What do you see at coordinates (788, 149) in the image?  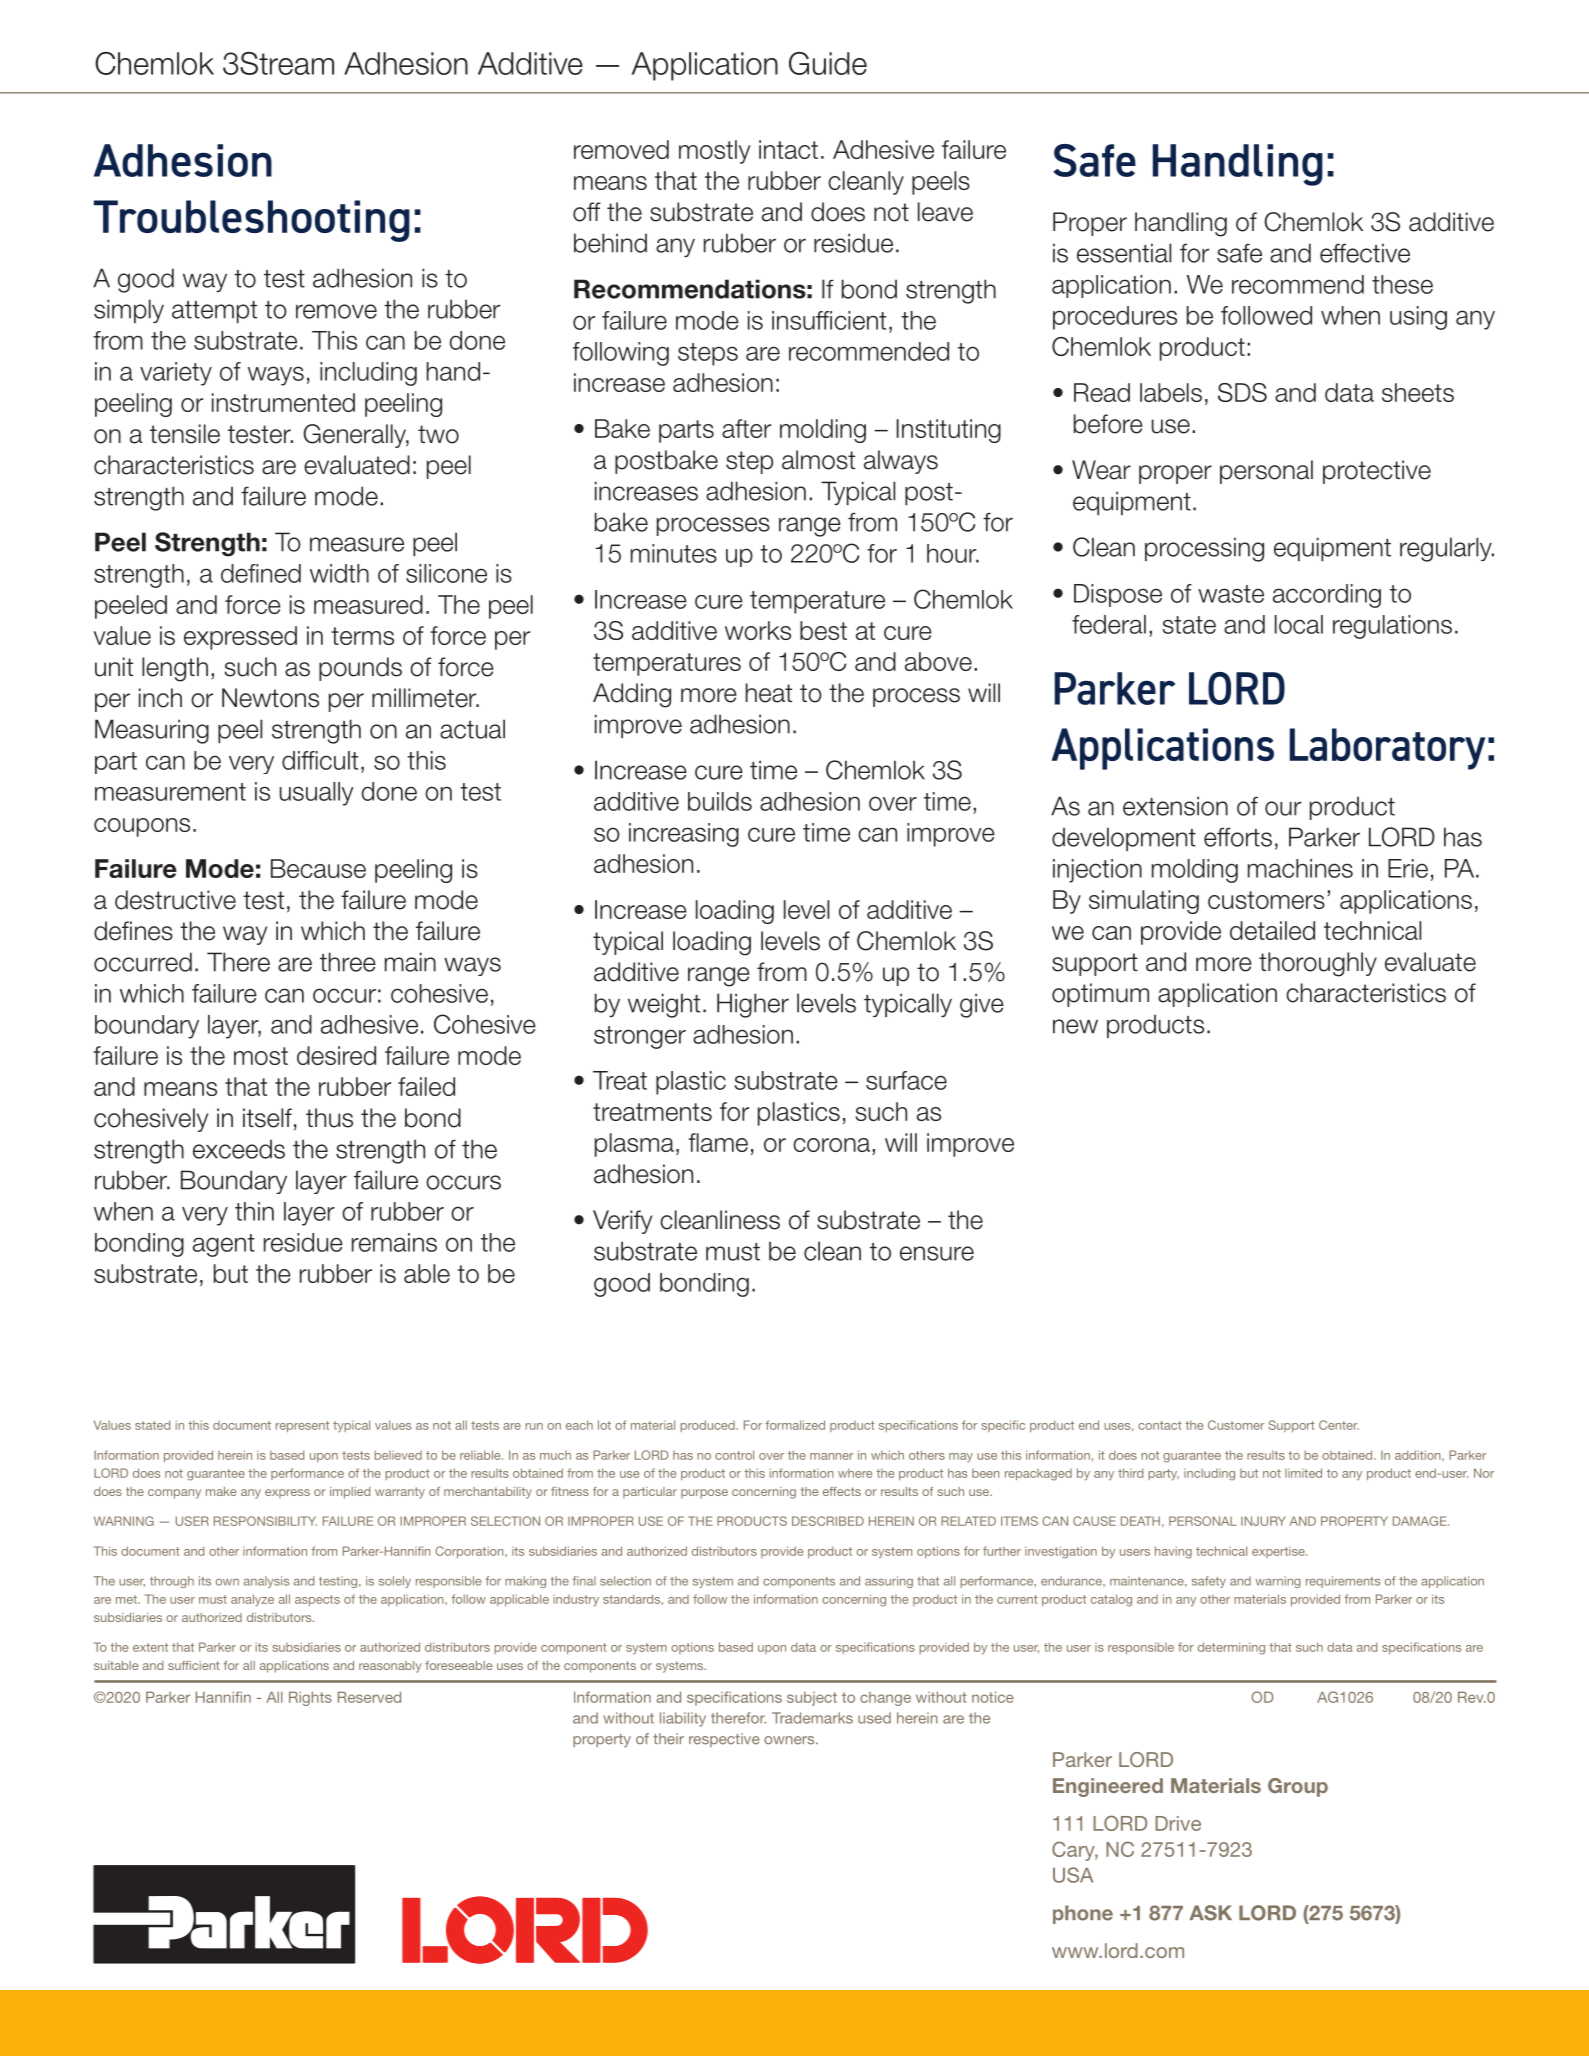 I see `intact` at bounding box center [788, 149].
